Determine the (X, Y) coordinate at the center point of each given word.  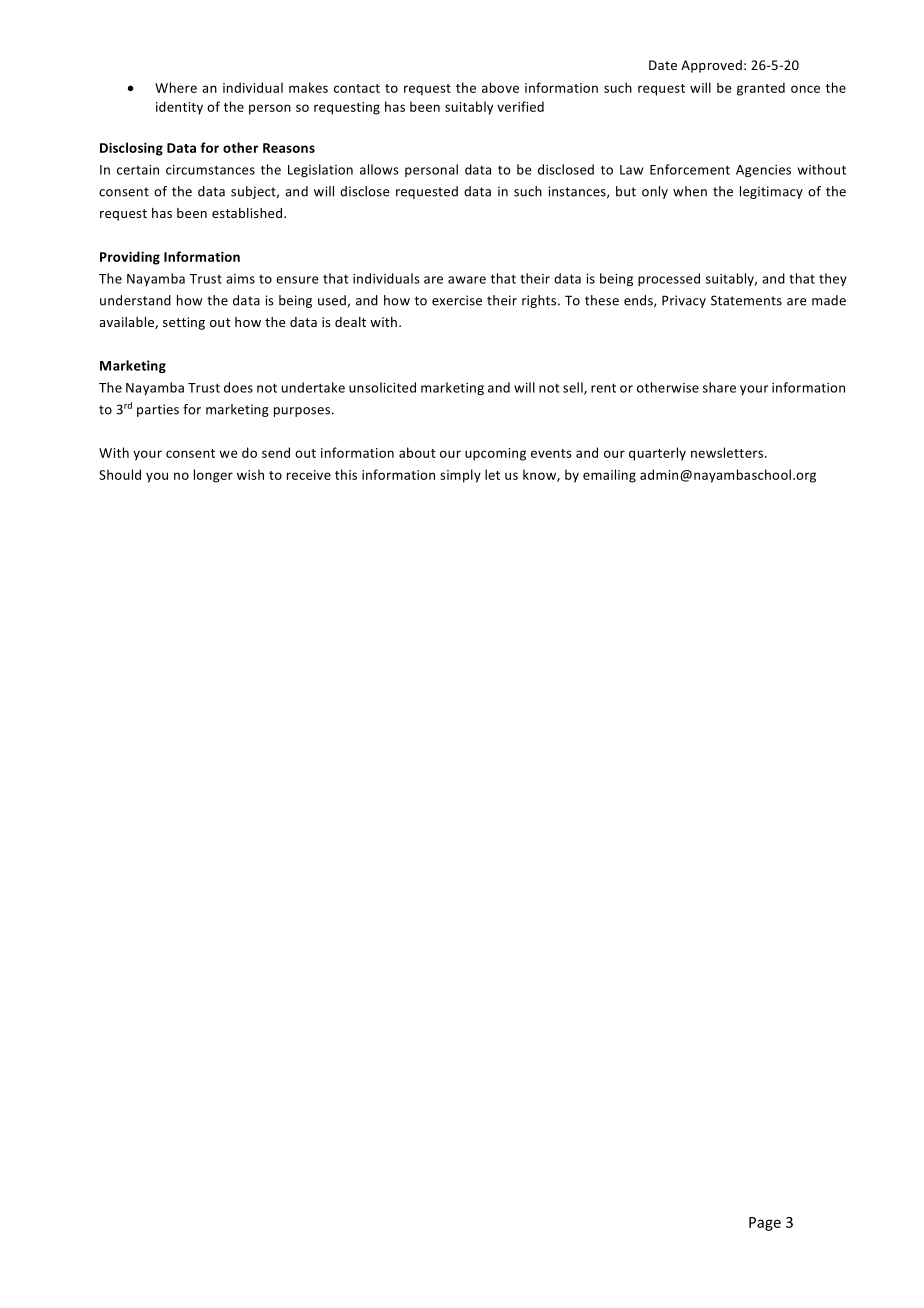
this (346, 474)
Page (765, 1224)
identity (179, 108)
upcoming (495, 454)
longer (213, 476)
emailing (609, 476)
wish (250, 474)
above (500, 87)
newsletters (728, 452)
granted (761, 89)
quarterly (657, 454)
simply (460, 476)
